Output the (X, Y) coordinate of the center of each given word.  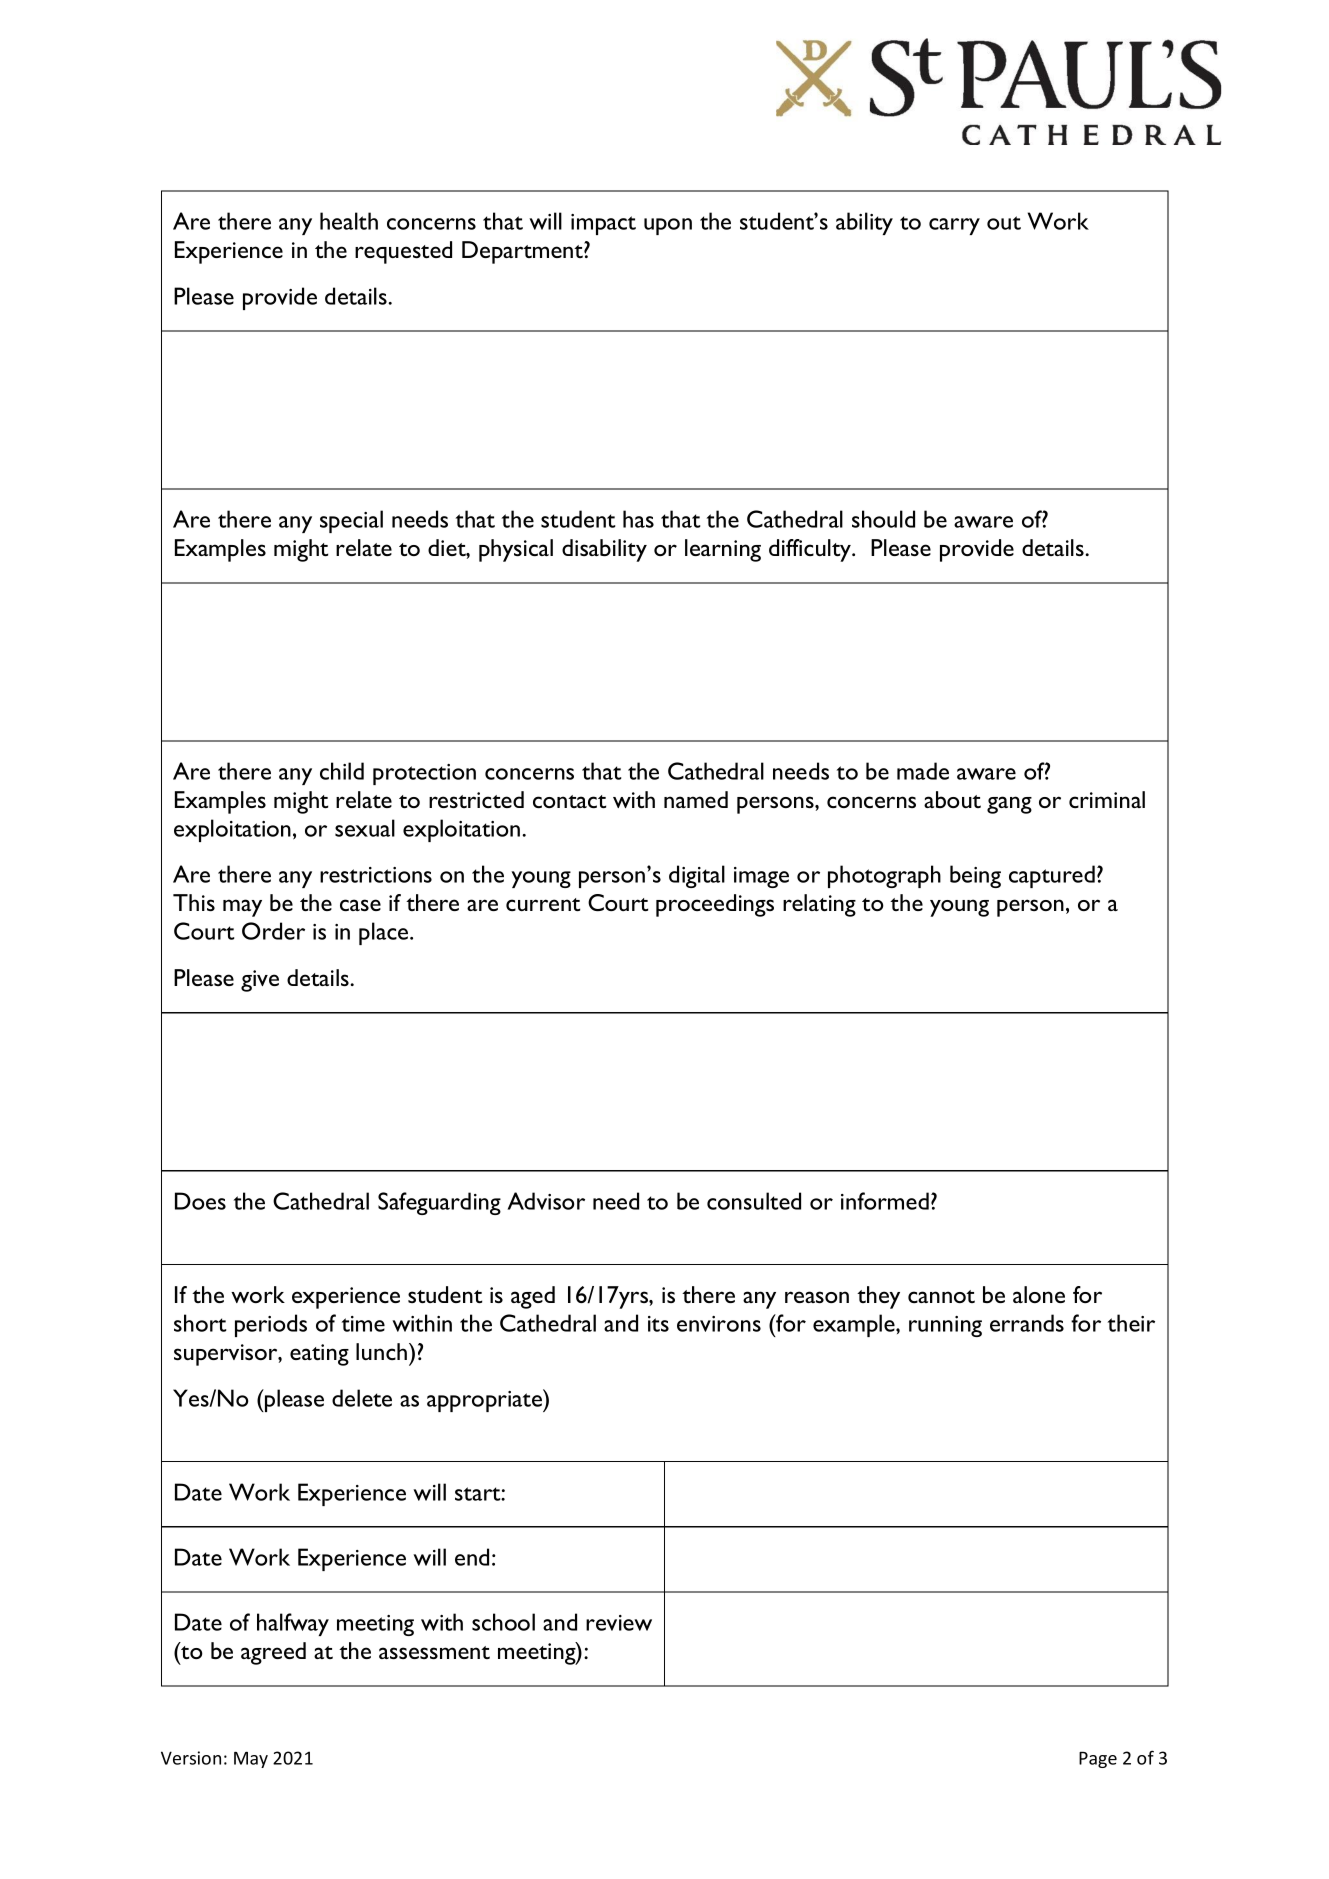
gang (1009, 805)
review (619, 1623)
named (696, 799)
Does (200, 1201)
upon (668, 226)
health (349, 221)
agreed (273, 1653)
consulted (754, 1201)
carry (954, 226)
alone (1039, 1294)
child (342, 771)
